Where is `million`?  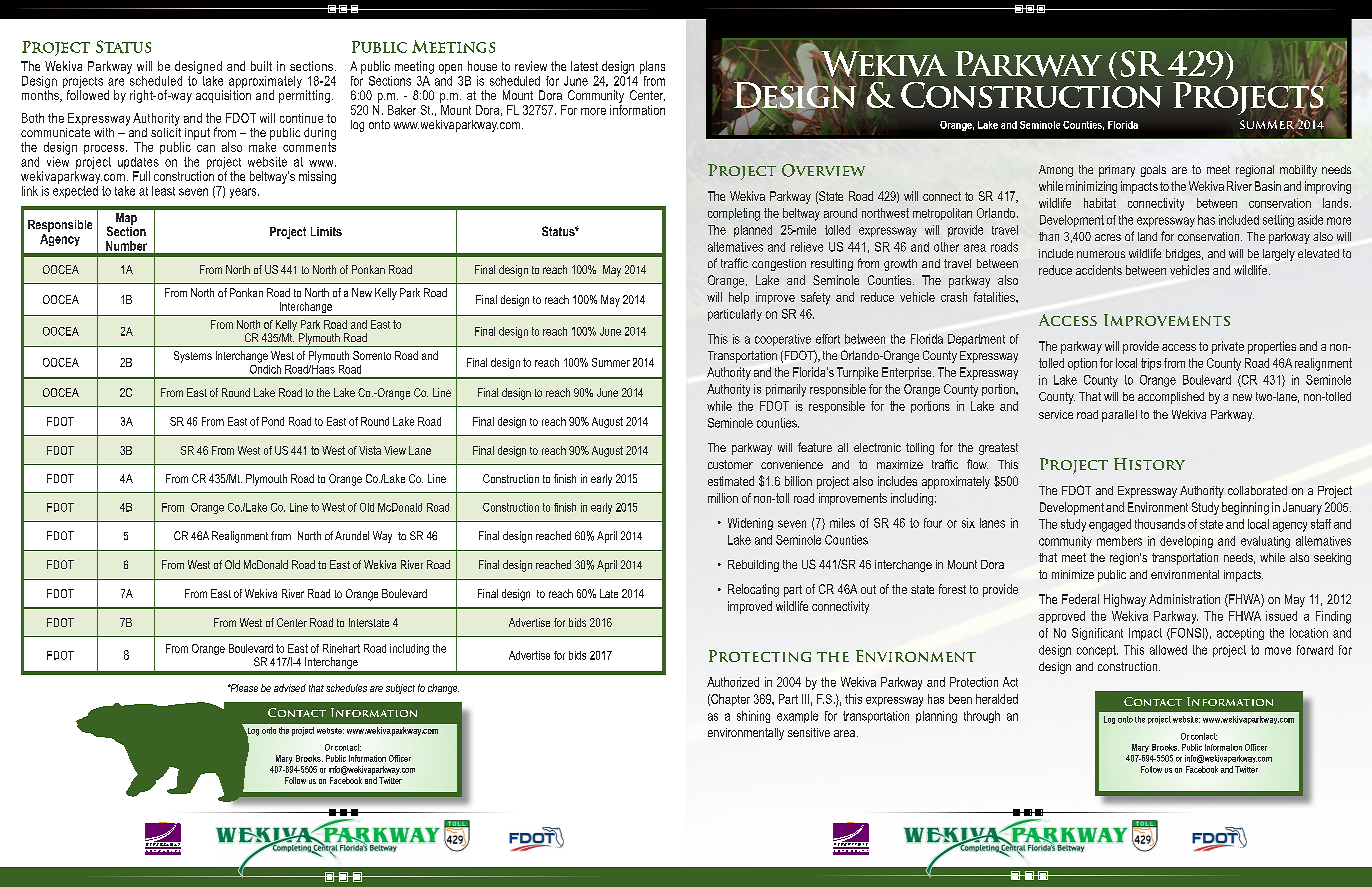 million is located at coordinates (723, 498).
